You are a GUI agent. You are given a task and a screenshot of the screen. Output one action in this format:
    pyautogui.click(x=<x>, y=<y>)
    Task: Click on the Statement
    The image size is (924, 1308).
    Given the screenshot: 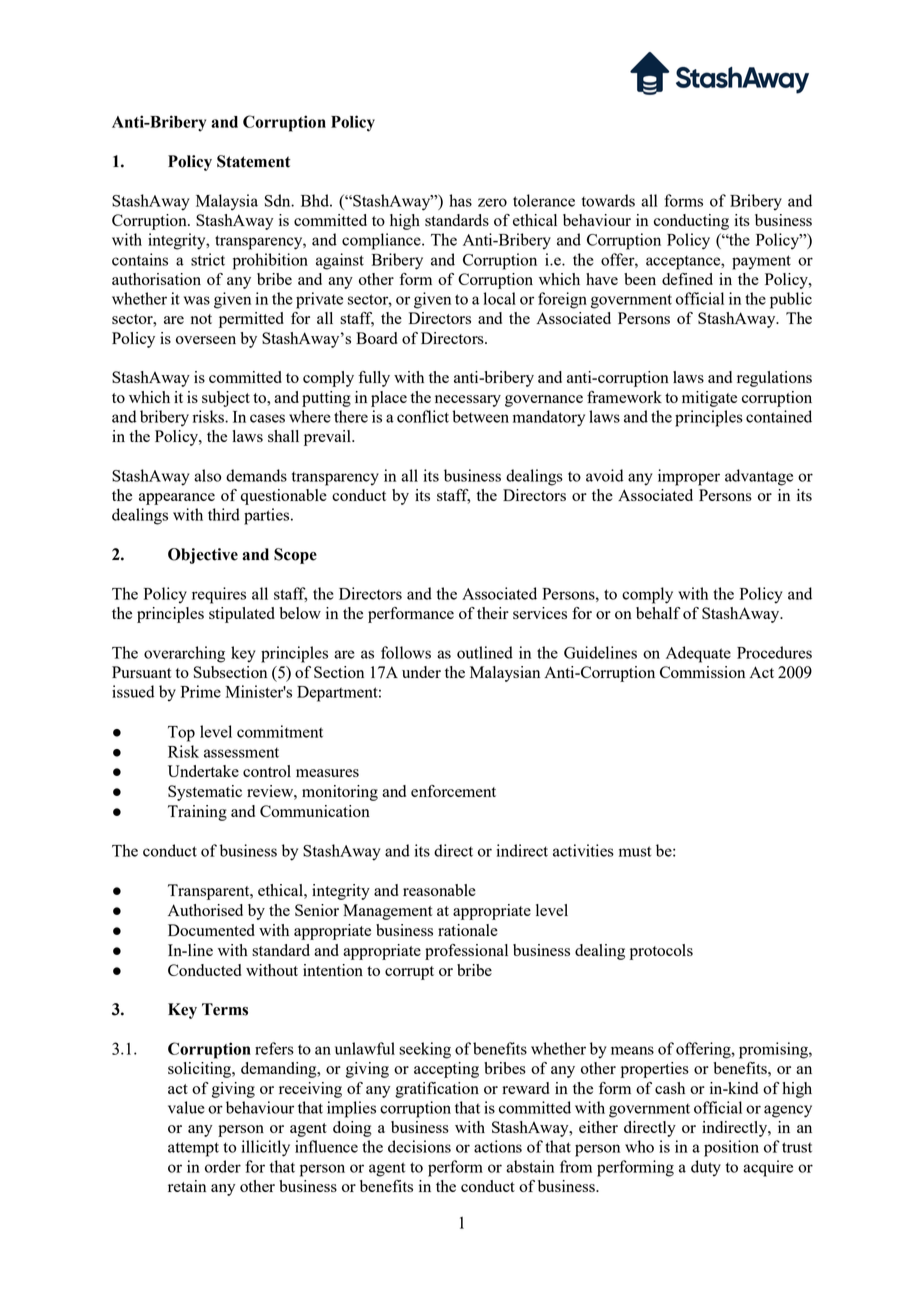 What is the action you would take?
    pyautogui.click(x=253, y=161)
